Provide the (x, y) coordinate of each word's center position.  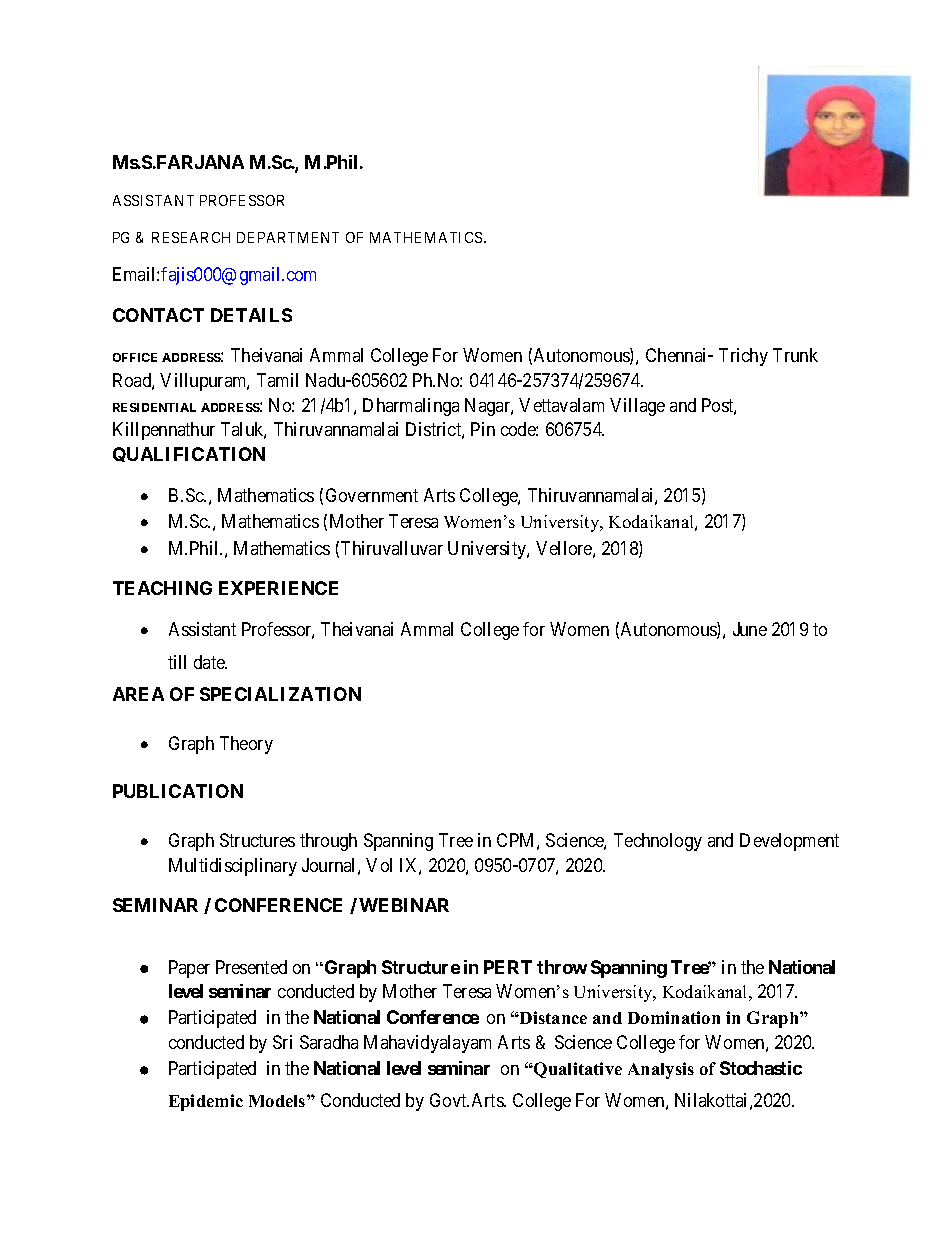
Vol (379, 865)
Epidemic (206, 1102)
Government (372, 495)
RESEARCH (191, 237)
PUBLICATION (178, 791)
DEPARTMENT (288, 237)
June (750, 629)
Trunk (795, 355)
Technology (658, 842)
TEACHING (162, 588)
